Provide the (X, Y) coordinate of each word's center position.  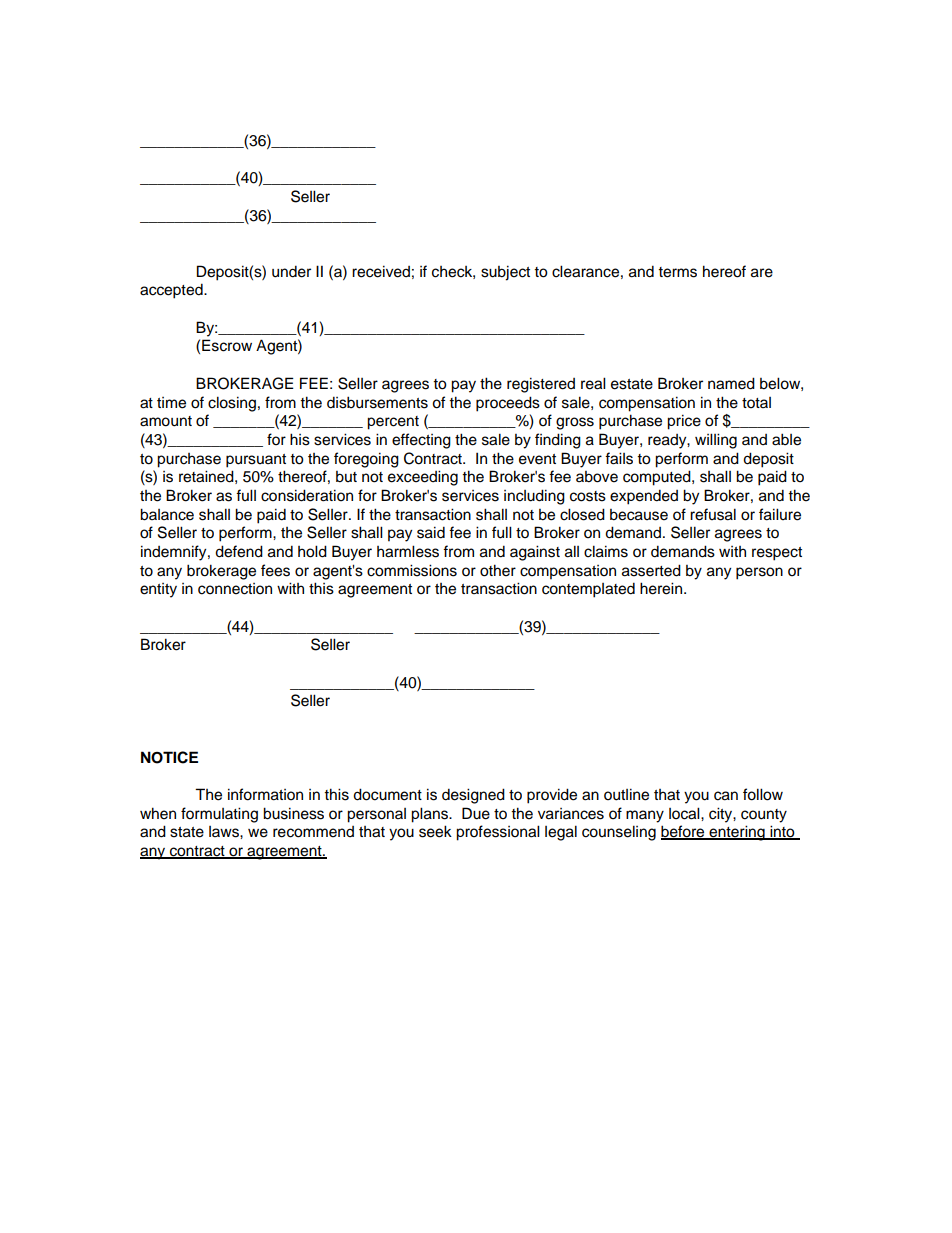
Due (476, 813)
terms (677, 272)
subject (505, 273)
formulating (219, 815)
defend (239, 551)
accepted (172, 291)
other (498, 570)
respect (777, 554)
